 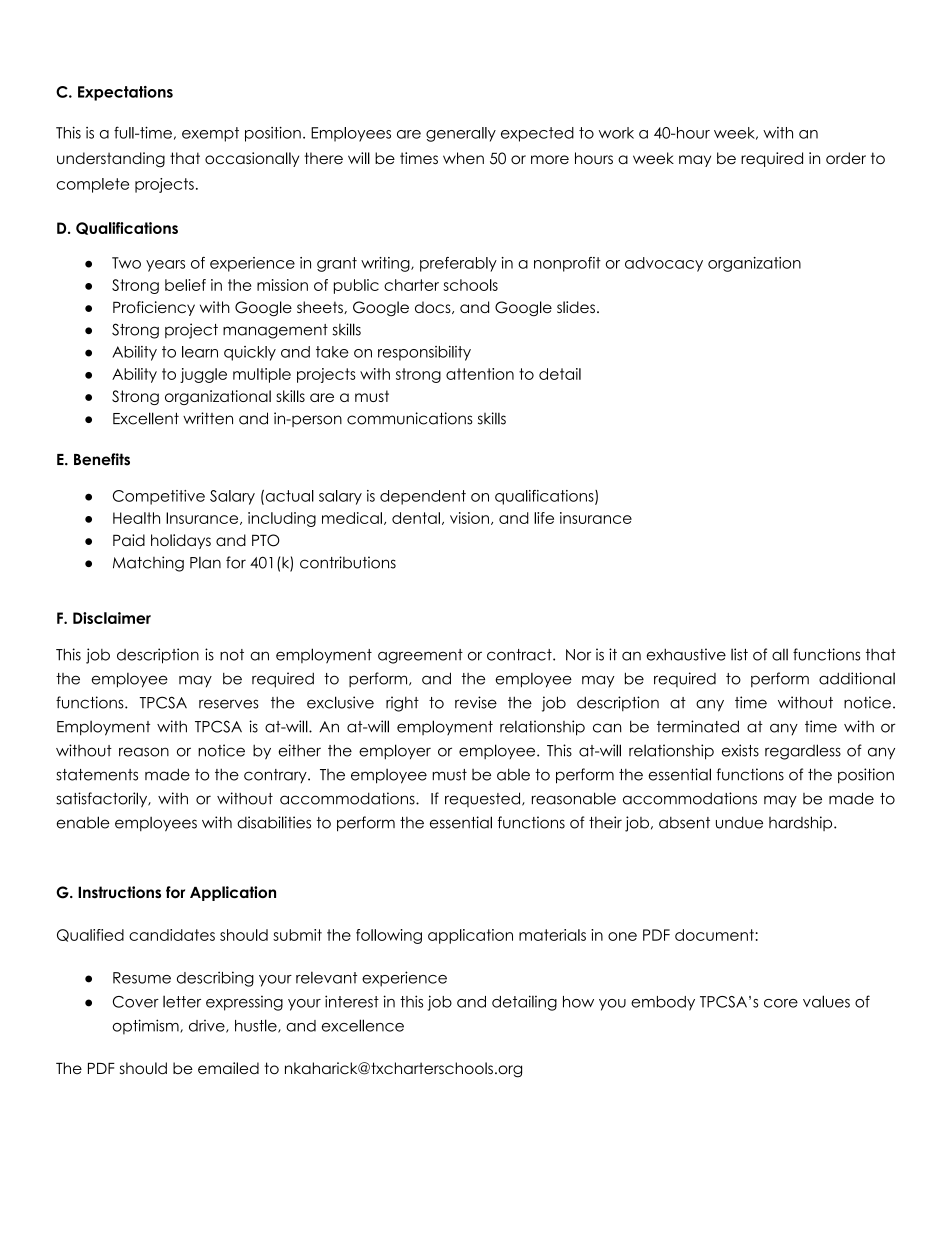 What do you see at coordinates (205, 563) in the screenshot?
I see `Plan` at bounding box center [205, 563].
